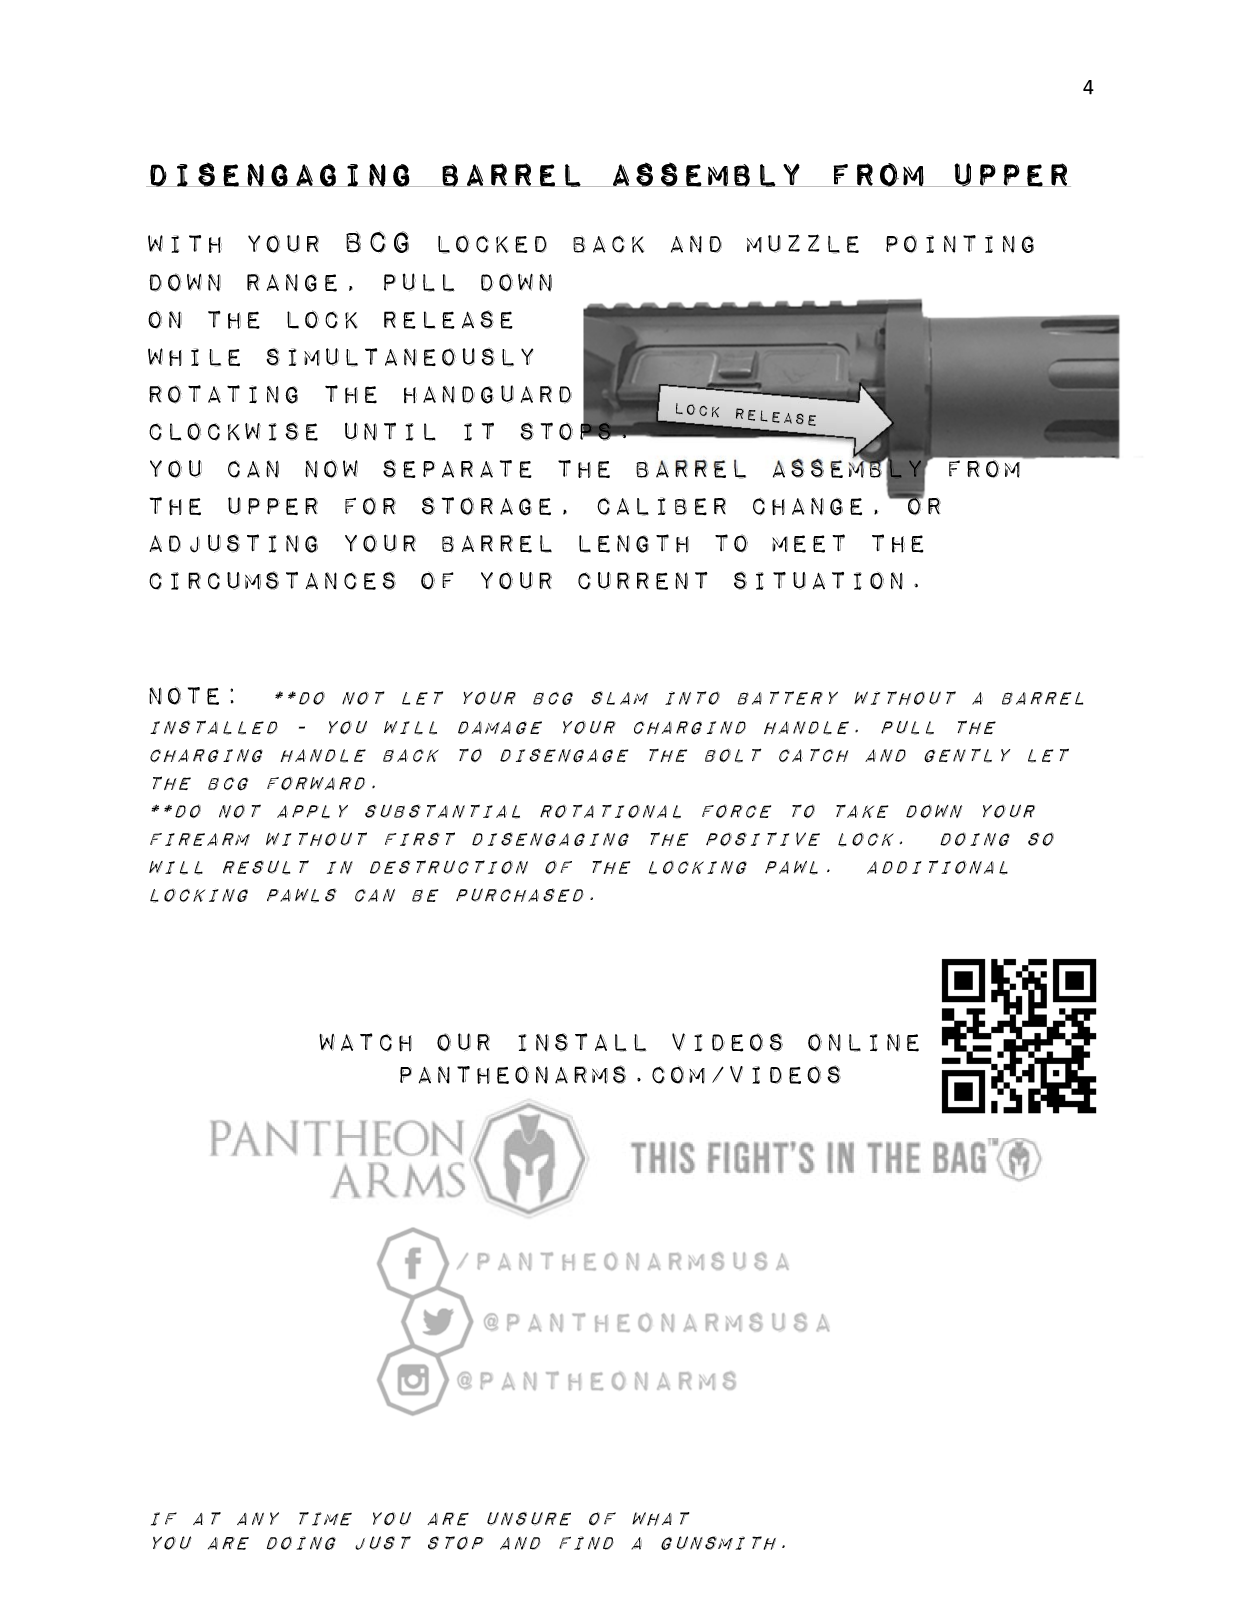 The height and width of the image is (1605, 1240). What do you see at coordinates (292, 283) in the image?
I see `range` at bounding box center [292, 283].
